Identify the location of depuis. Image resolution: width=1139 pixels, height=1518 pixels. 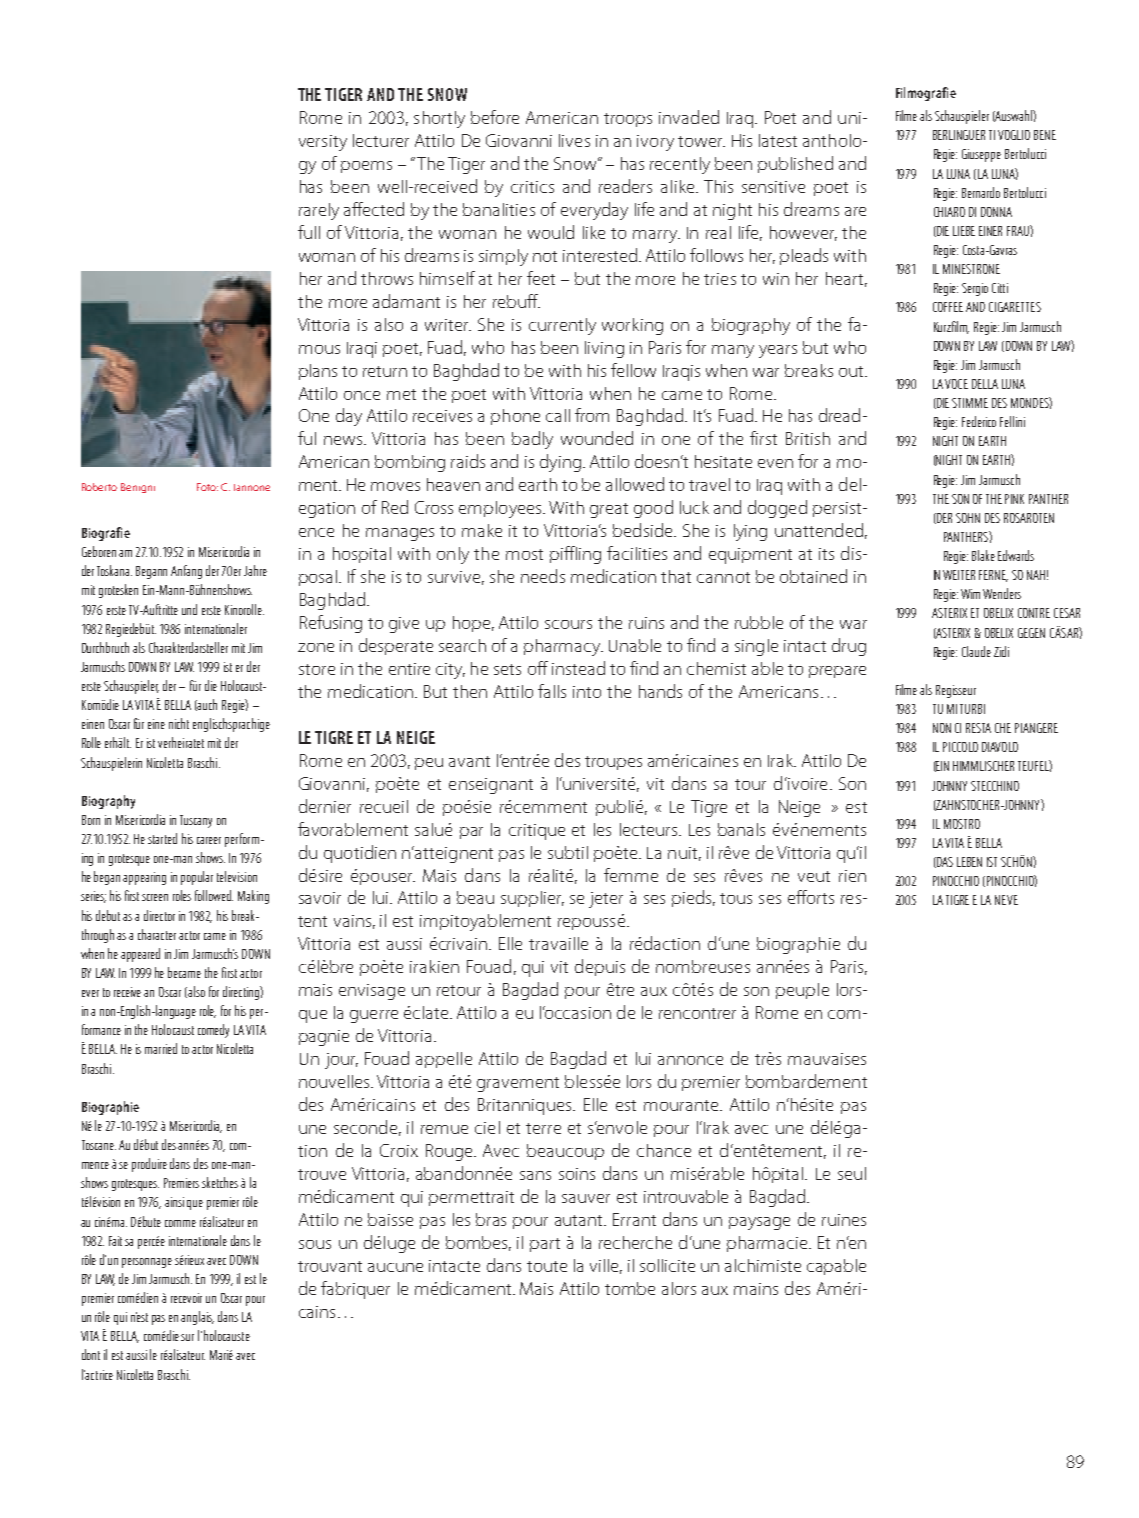
(600, 967).
